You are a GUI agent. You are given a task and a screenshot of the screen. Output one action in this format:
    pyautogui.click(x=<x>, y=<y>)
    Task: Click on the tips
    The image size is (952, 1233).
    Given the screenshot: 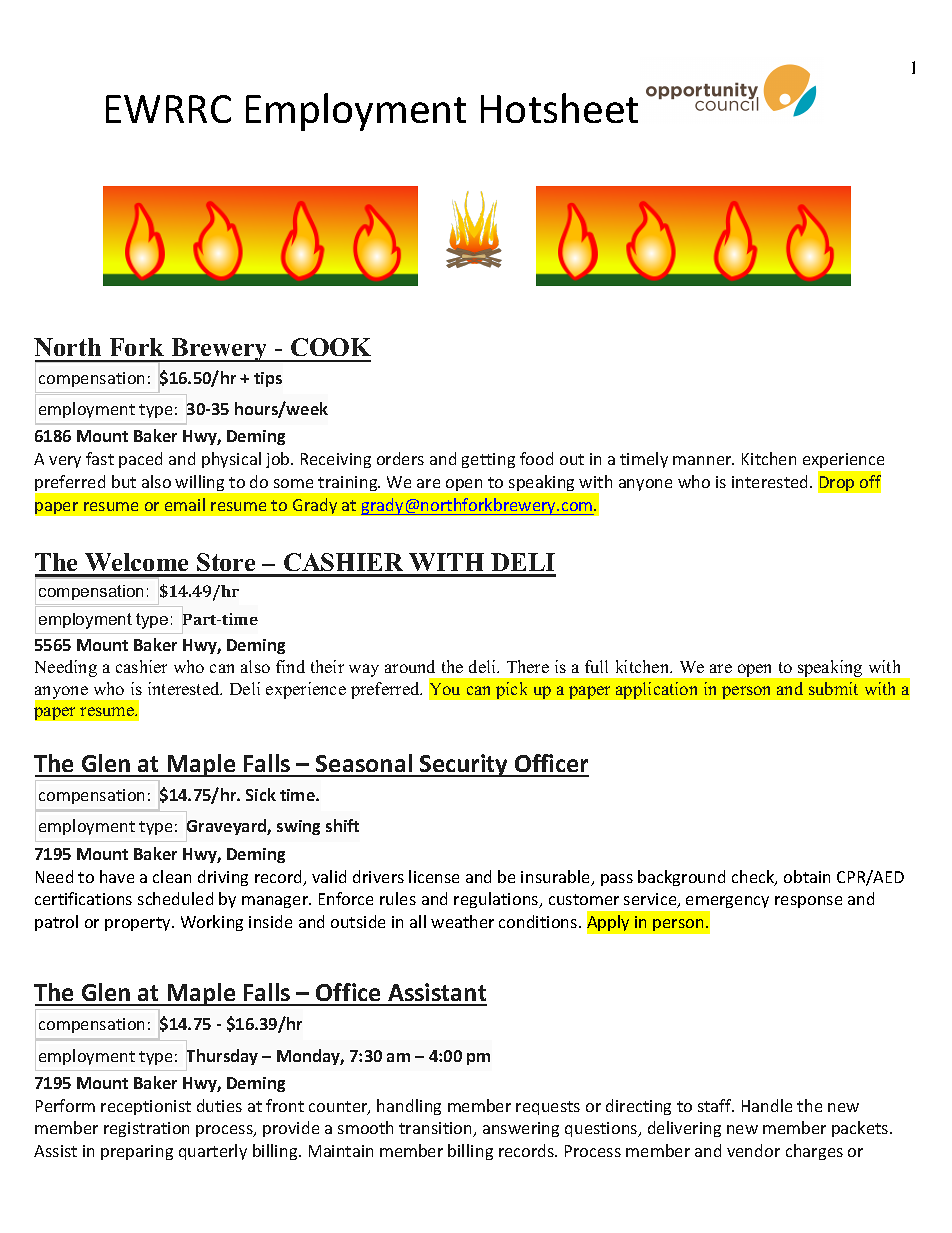 What is the action you would take?
    pyautogui.click(x=268, y=379)
